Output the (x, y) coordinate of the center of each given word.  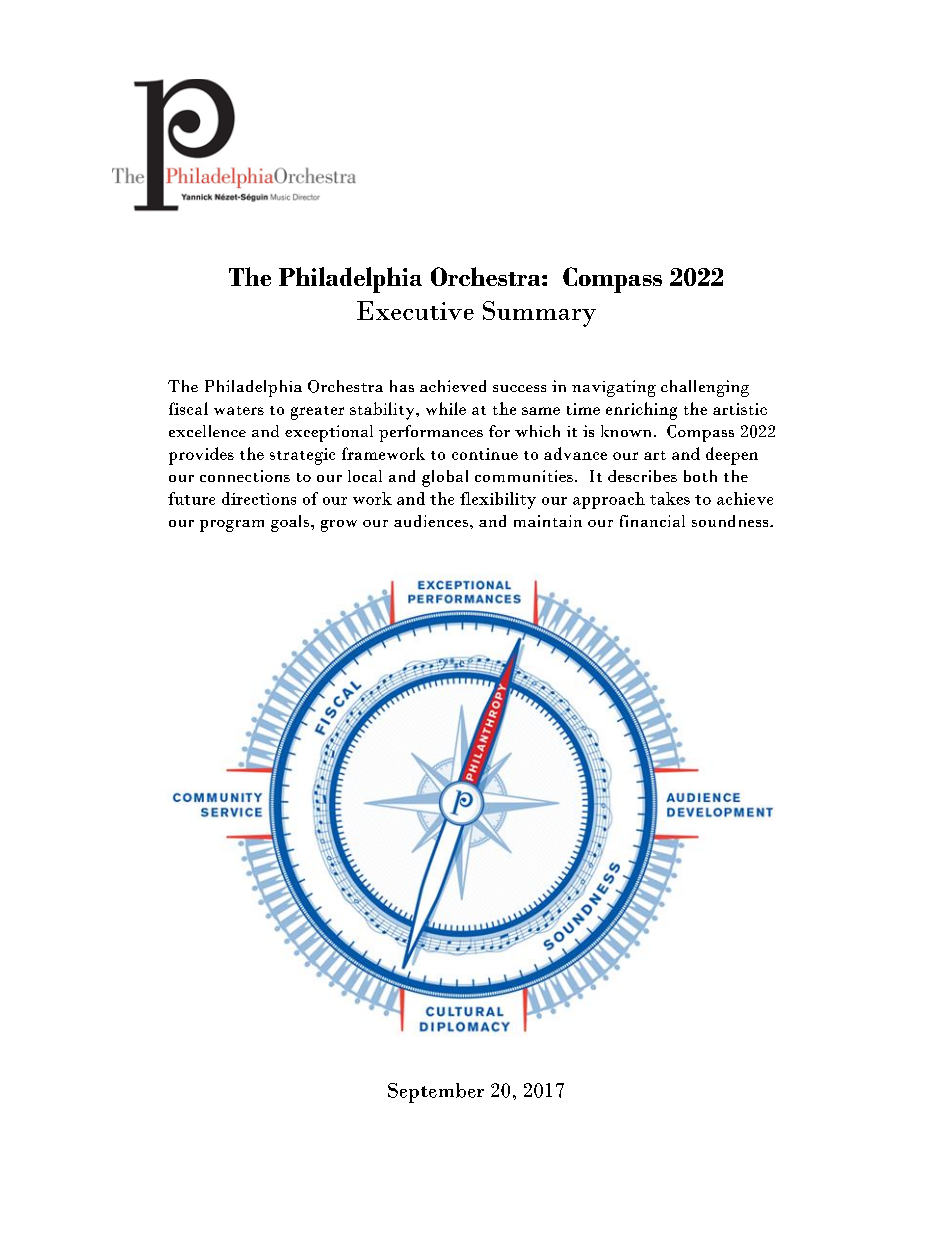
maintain (548, 521)
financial (652, 521)
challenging (705, 388)
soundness (731, 521)
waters (239, 410)
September (436, 1093)
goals (291, 523)
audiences (431, 521)
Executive (415, 310)
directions (259, 498)
